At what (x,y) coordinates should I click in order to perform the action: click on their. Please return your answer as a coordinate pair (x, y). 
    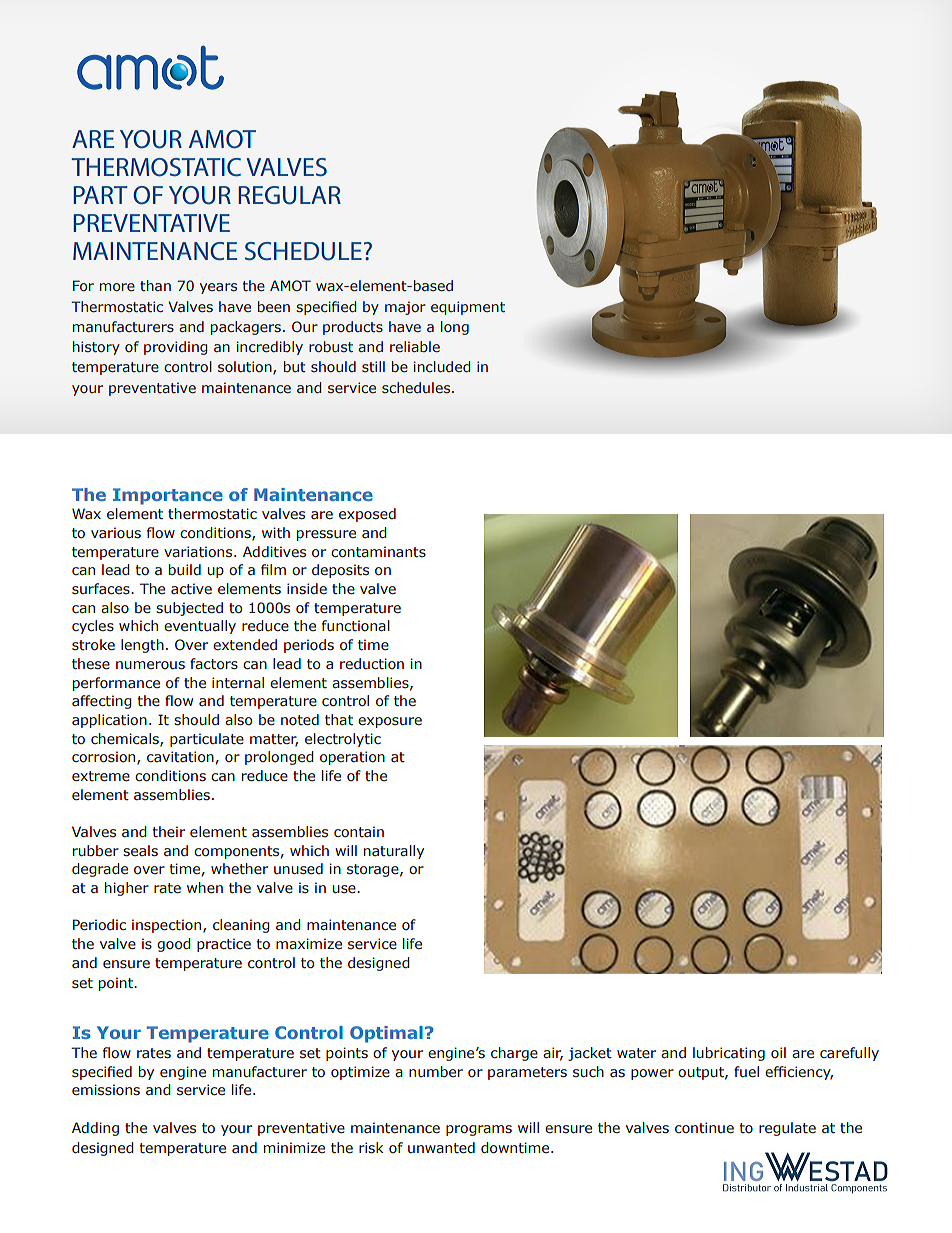
    Looking at the image, I should click on (169, 831).
